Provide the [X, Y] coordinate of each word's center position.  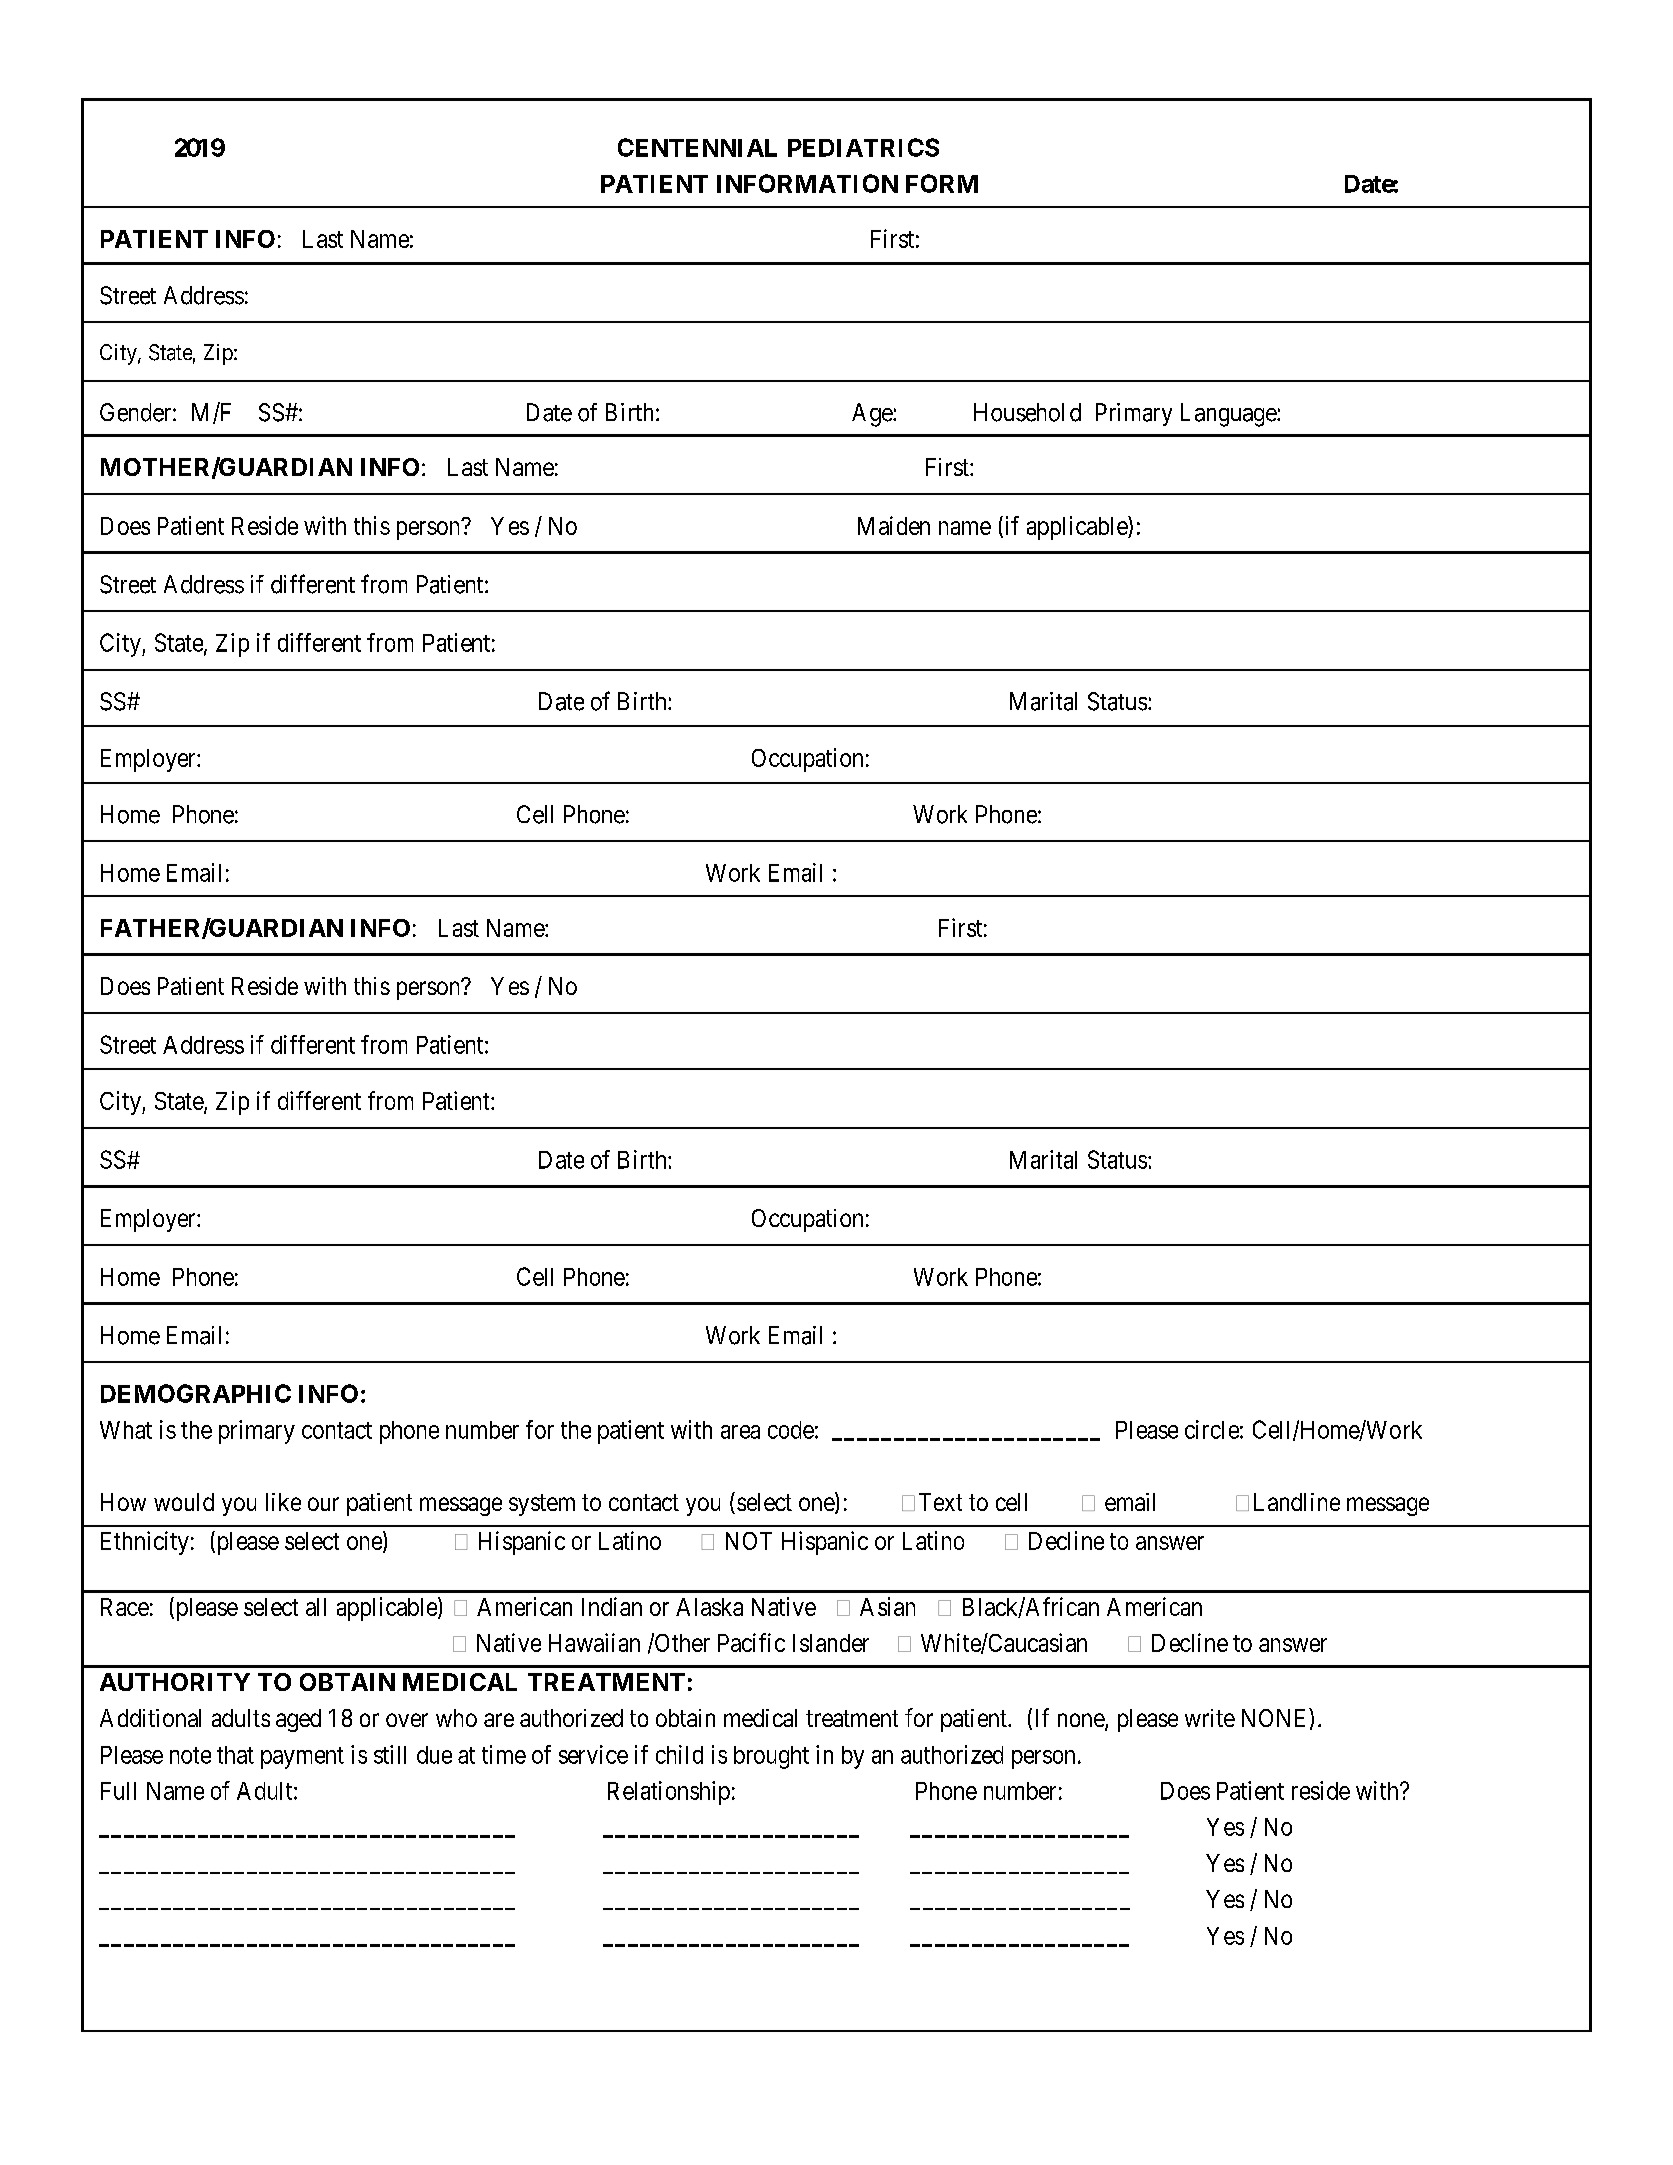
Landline [1297, 1502]
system [542, 1505]
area [740, 1432]
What [126, 1430]
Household [1027, 412]
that [235, 1755]
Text [940, 1502]
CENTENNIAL [697, 147]
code [791, 1430]
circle [1212, 1429]
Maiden [894, 525]
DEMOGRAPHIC [196, 1393]
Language [1229, 415]
